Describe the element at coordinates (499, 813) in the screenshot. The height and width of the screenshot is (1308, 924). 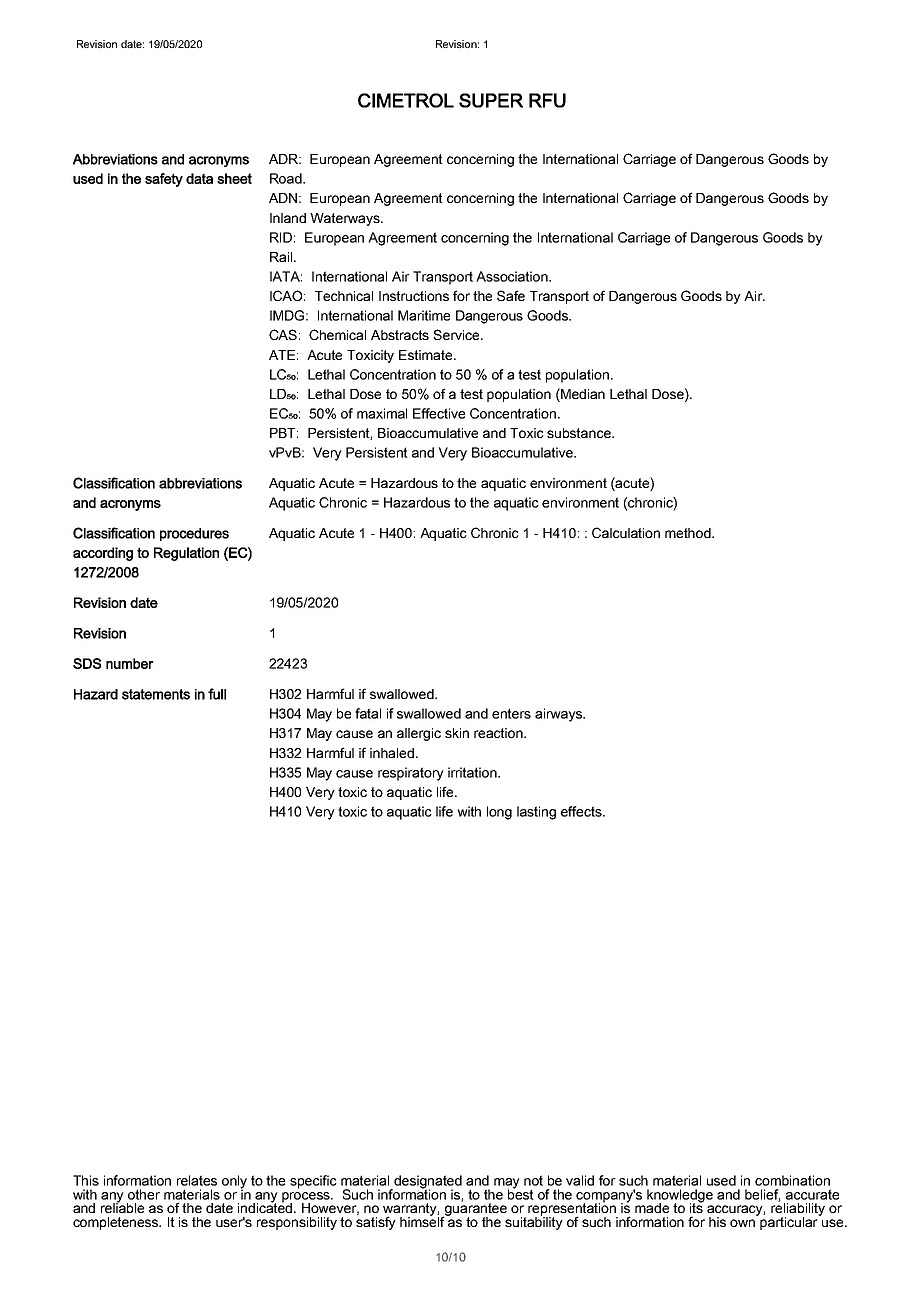
I see `long` at that location.
